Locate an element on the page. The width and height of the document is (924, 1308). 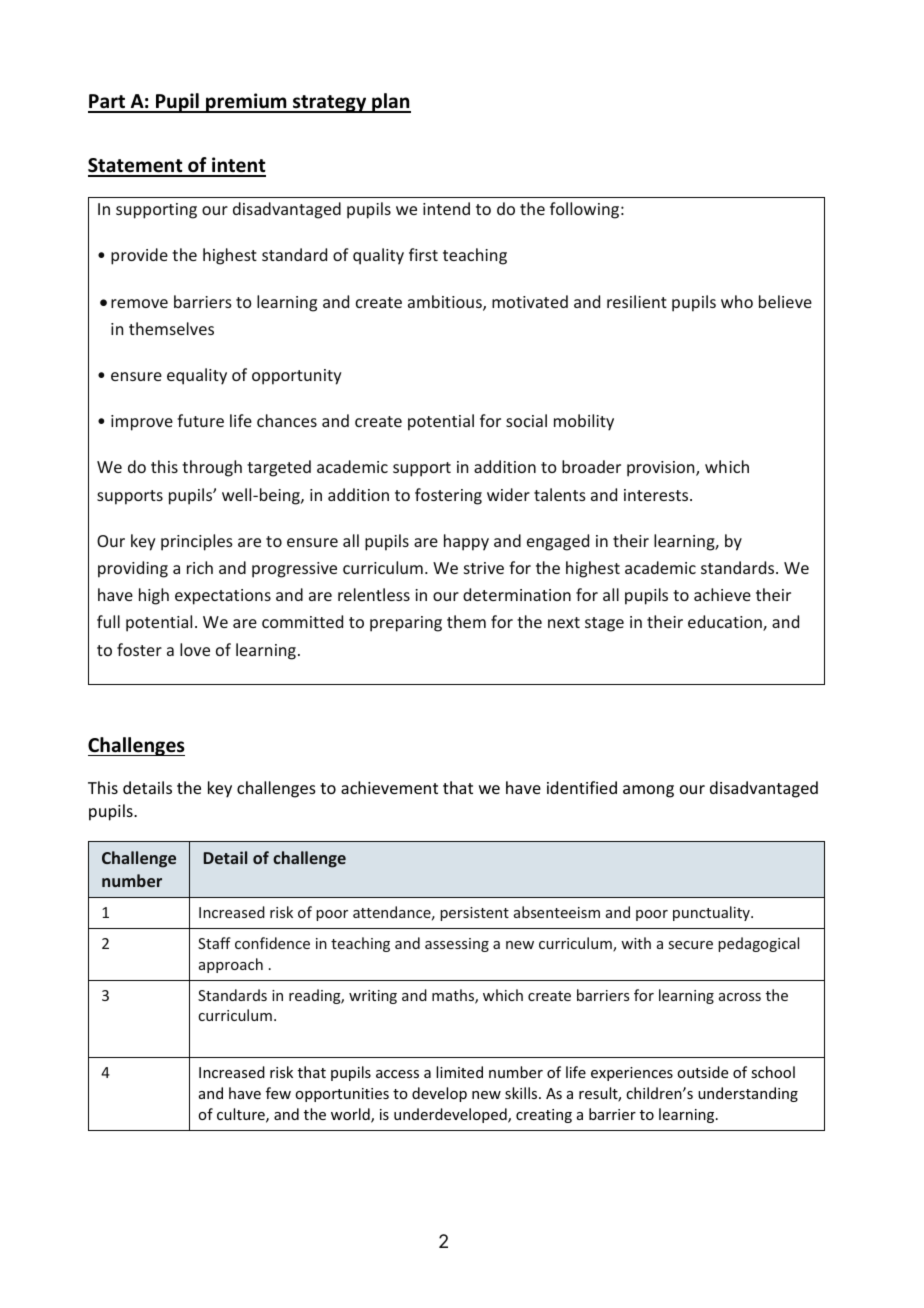
few is located at coordinates (278, 1093).
